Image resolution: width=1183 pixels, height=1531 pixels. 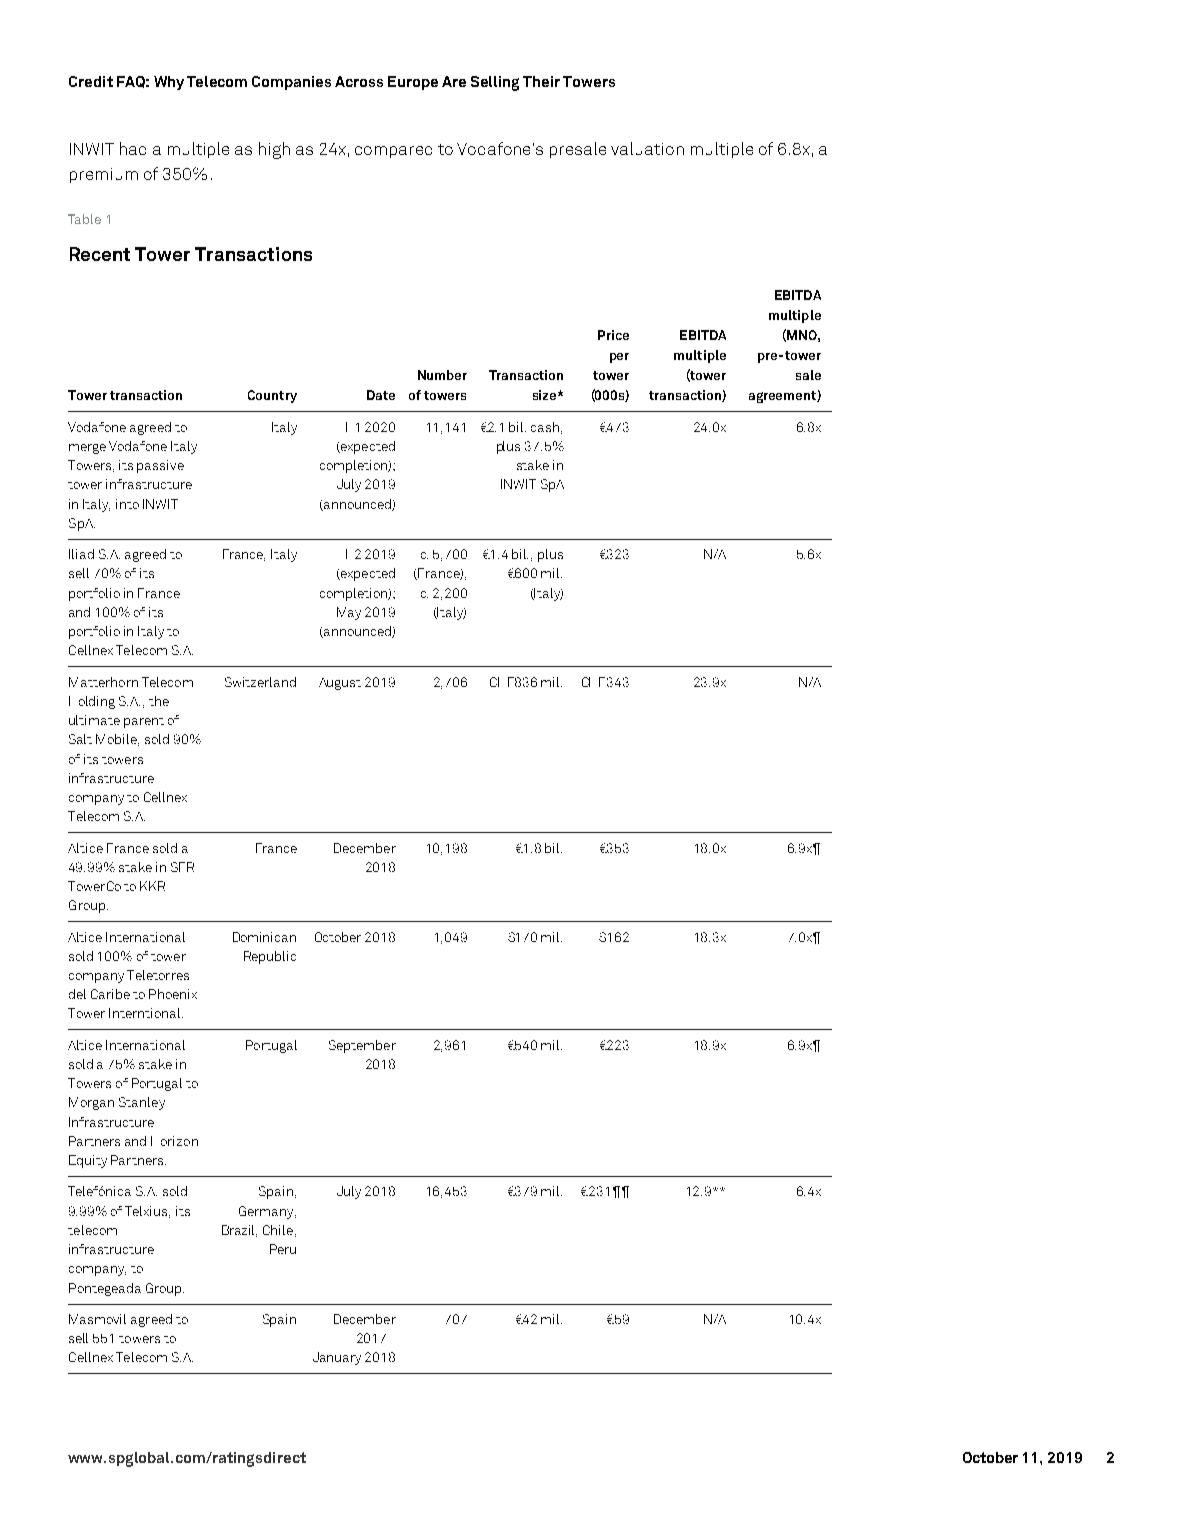 What do you see at coordinates (359, 81) in the screenshot?
I see `Across` at bounding box center [359, 81].
